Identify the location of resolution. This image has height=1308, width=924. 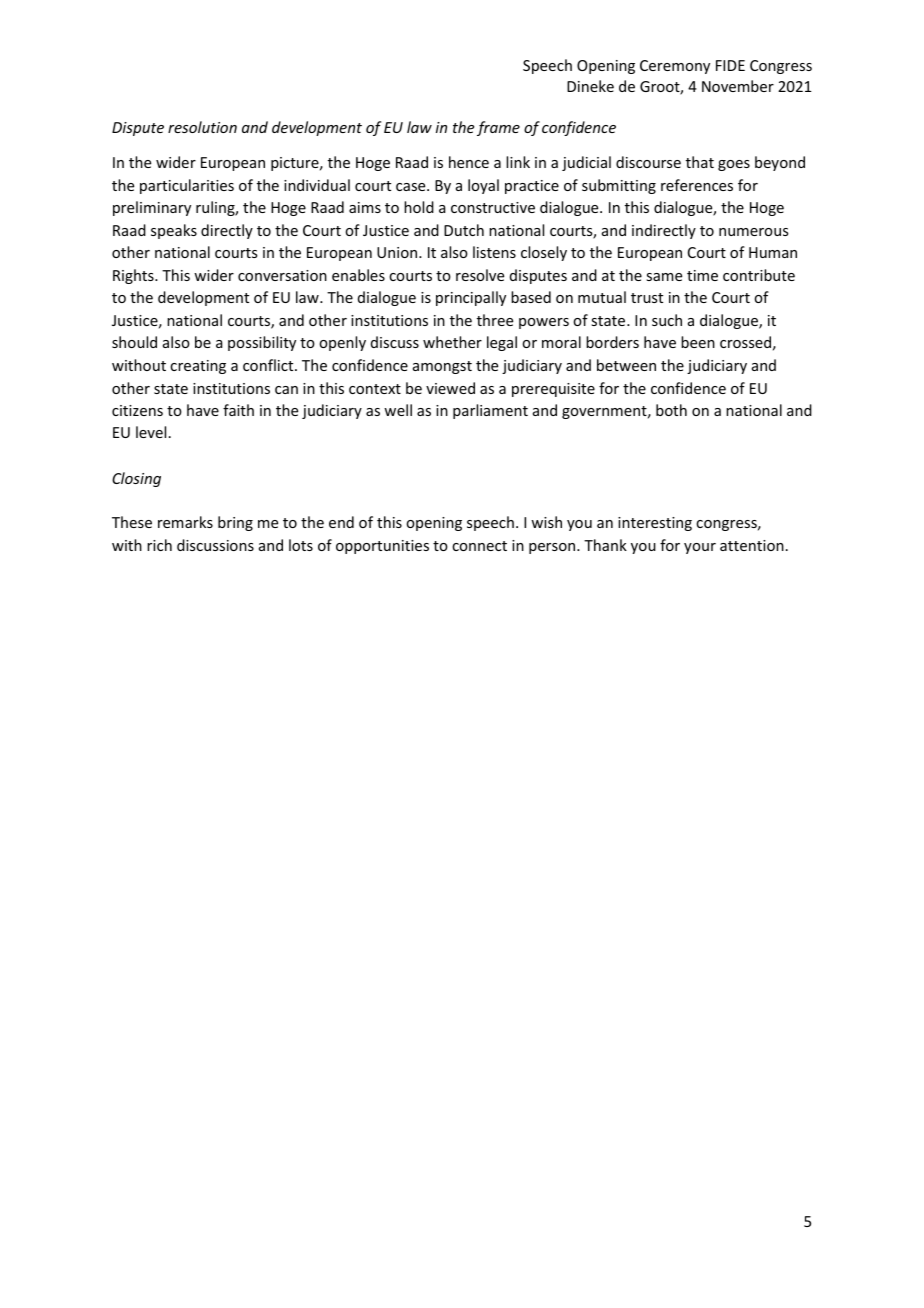
(202, 127).
